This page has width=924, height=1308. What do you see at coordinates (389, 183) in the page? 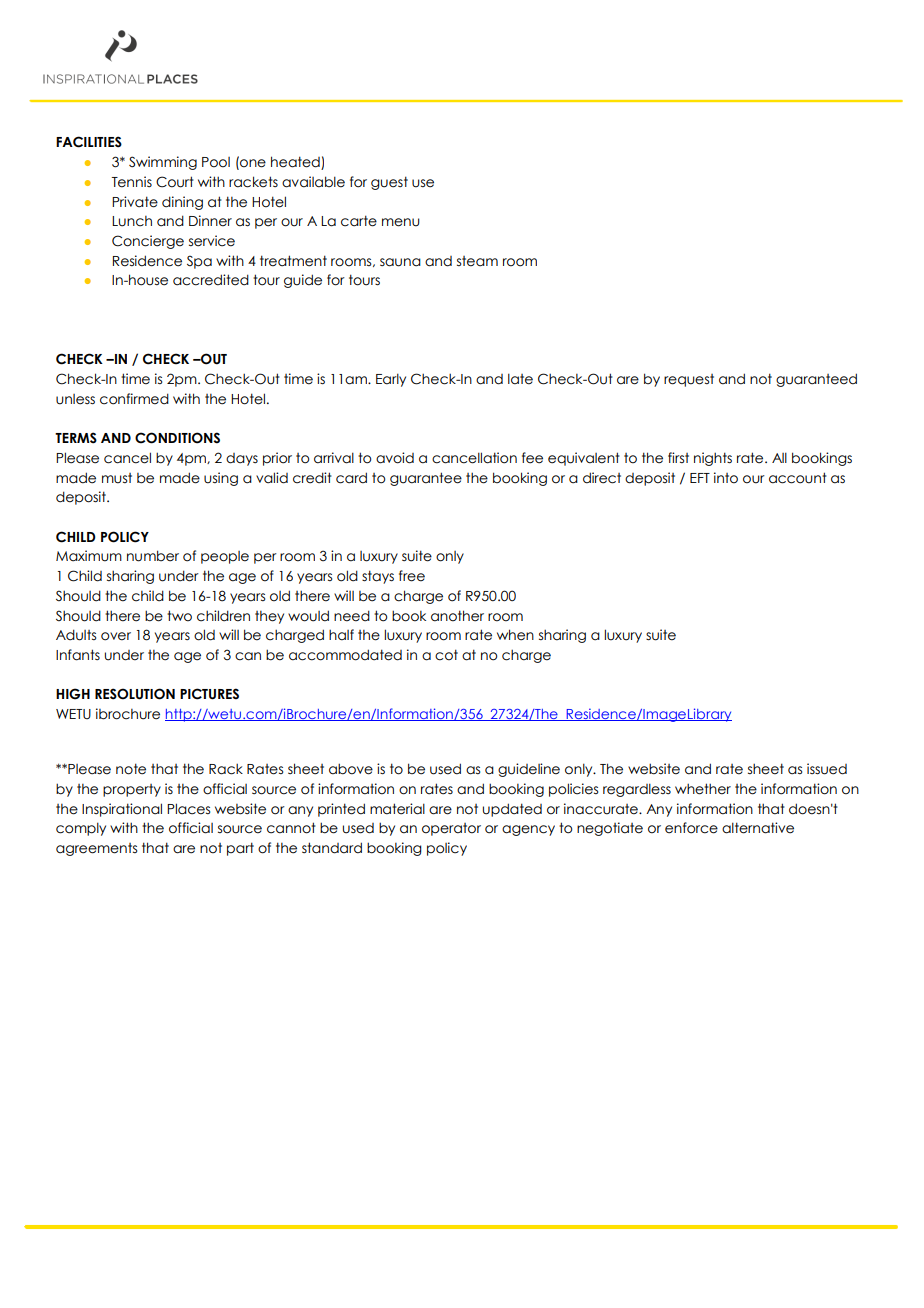
I see `guest` at bounding box center [389, 183].
